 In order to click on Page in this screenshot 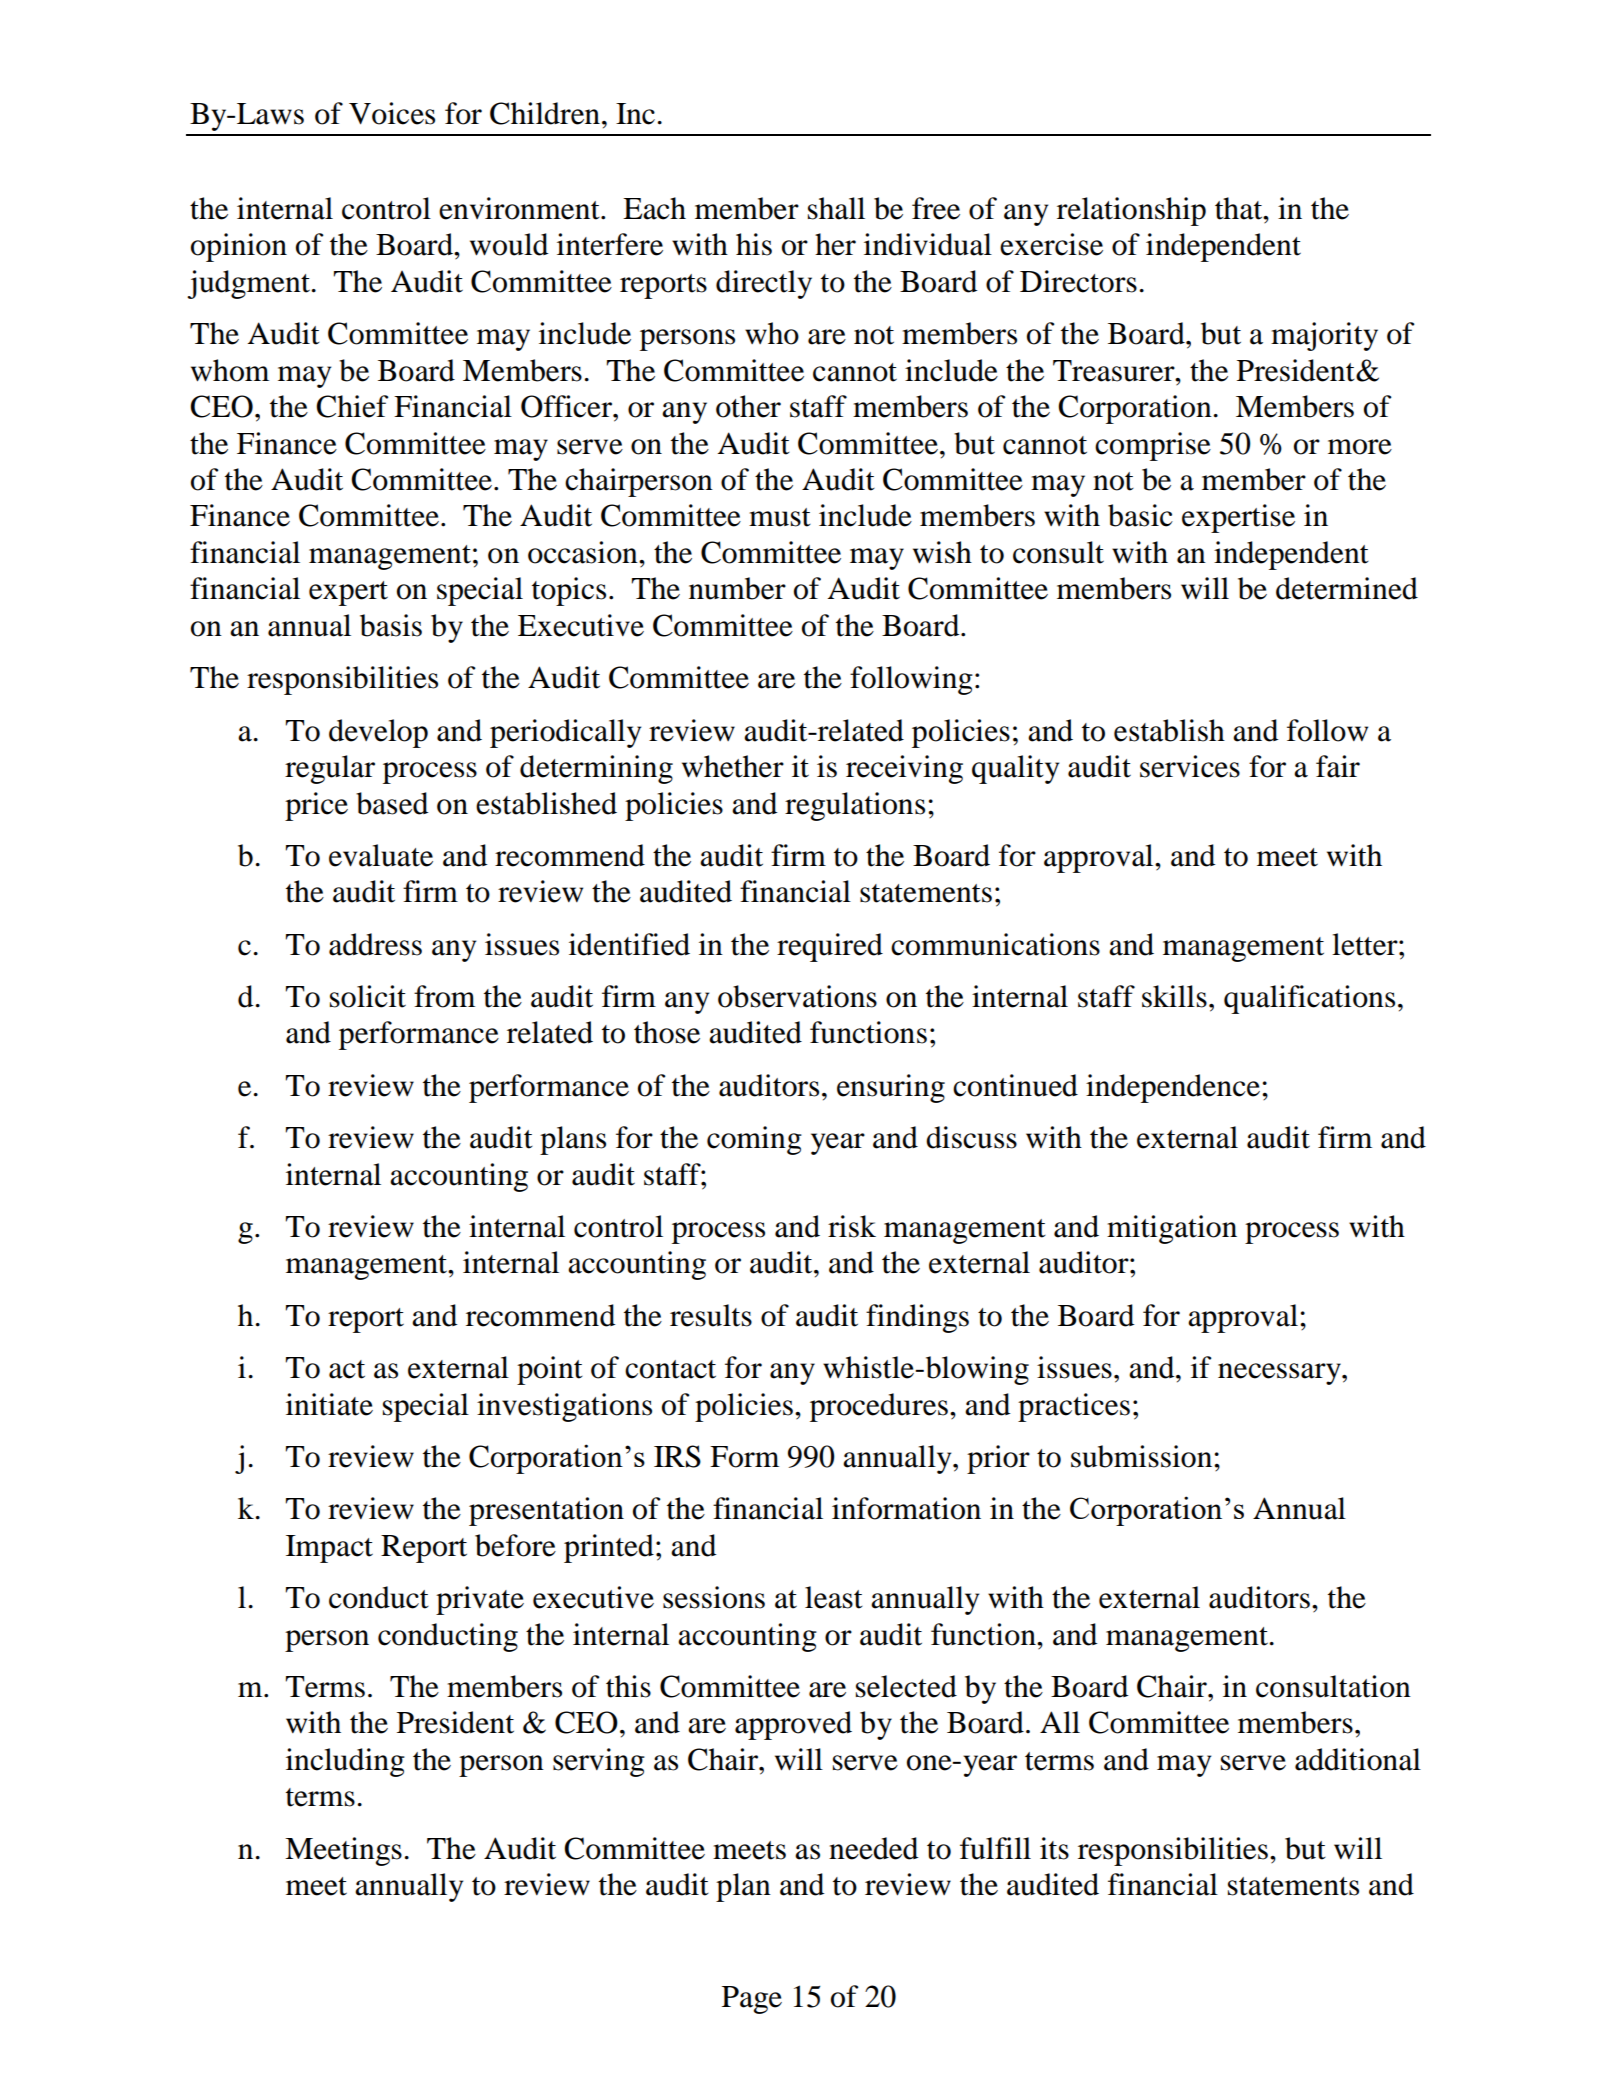, I will do `click(752, 2000)`.
